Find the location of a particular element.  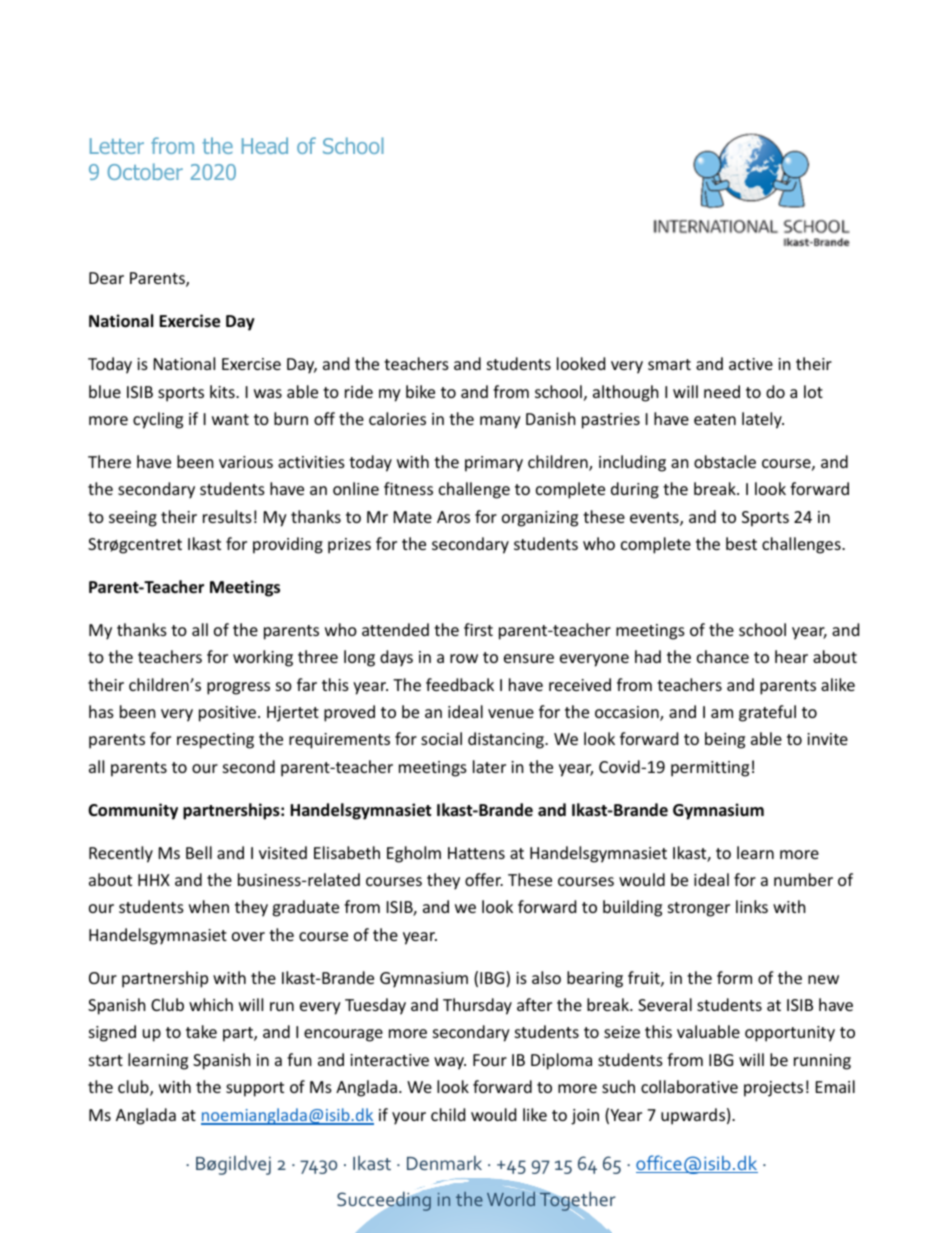

Denmark is located at coordinates (444, 1163).
